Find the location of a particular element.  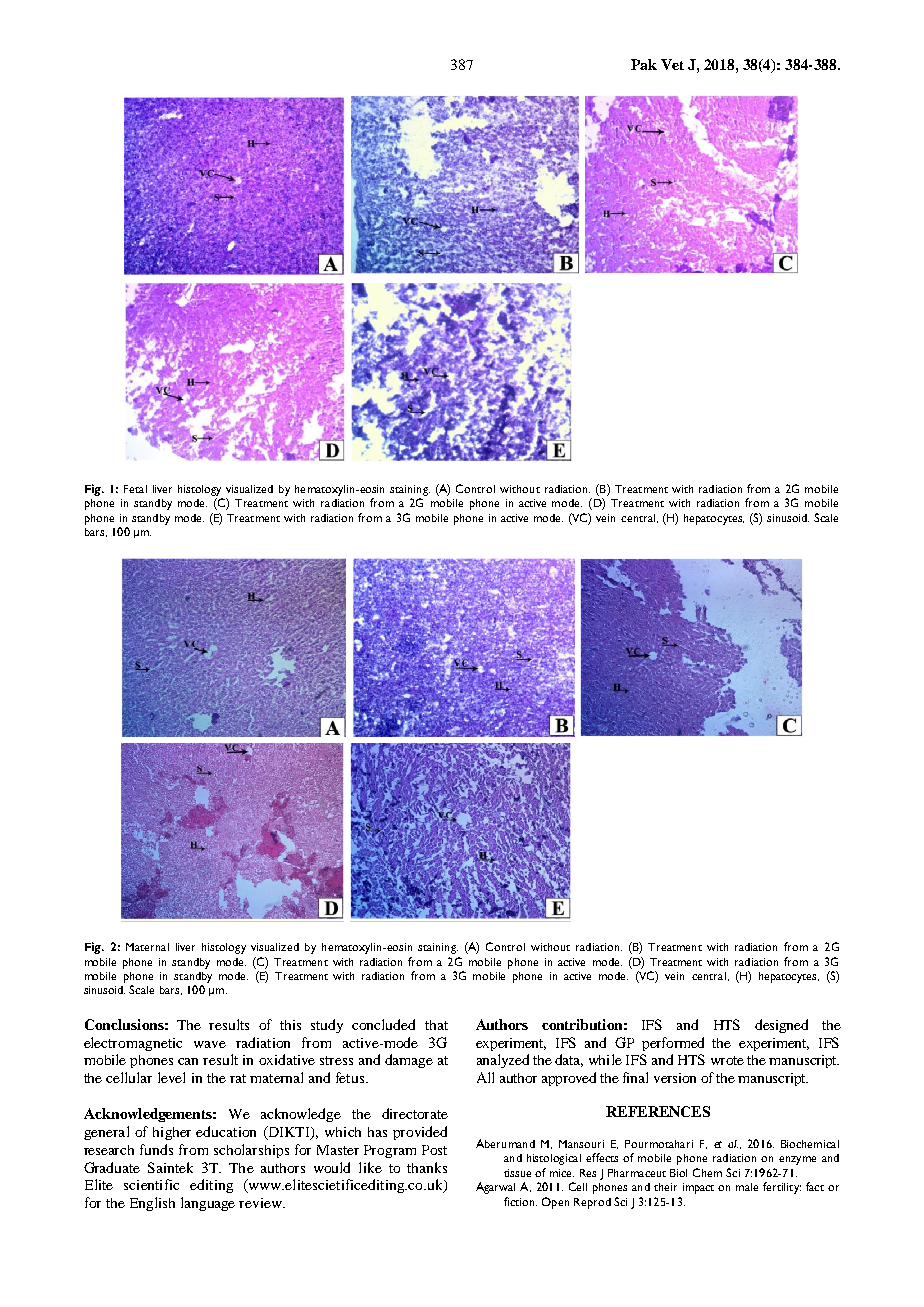

designed is located at coordinates (781, 1026).
